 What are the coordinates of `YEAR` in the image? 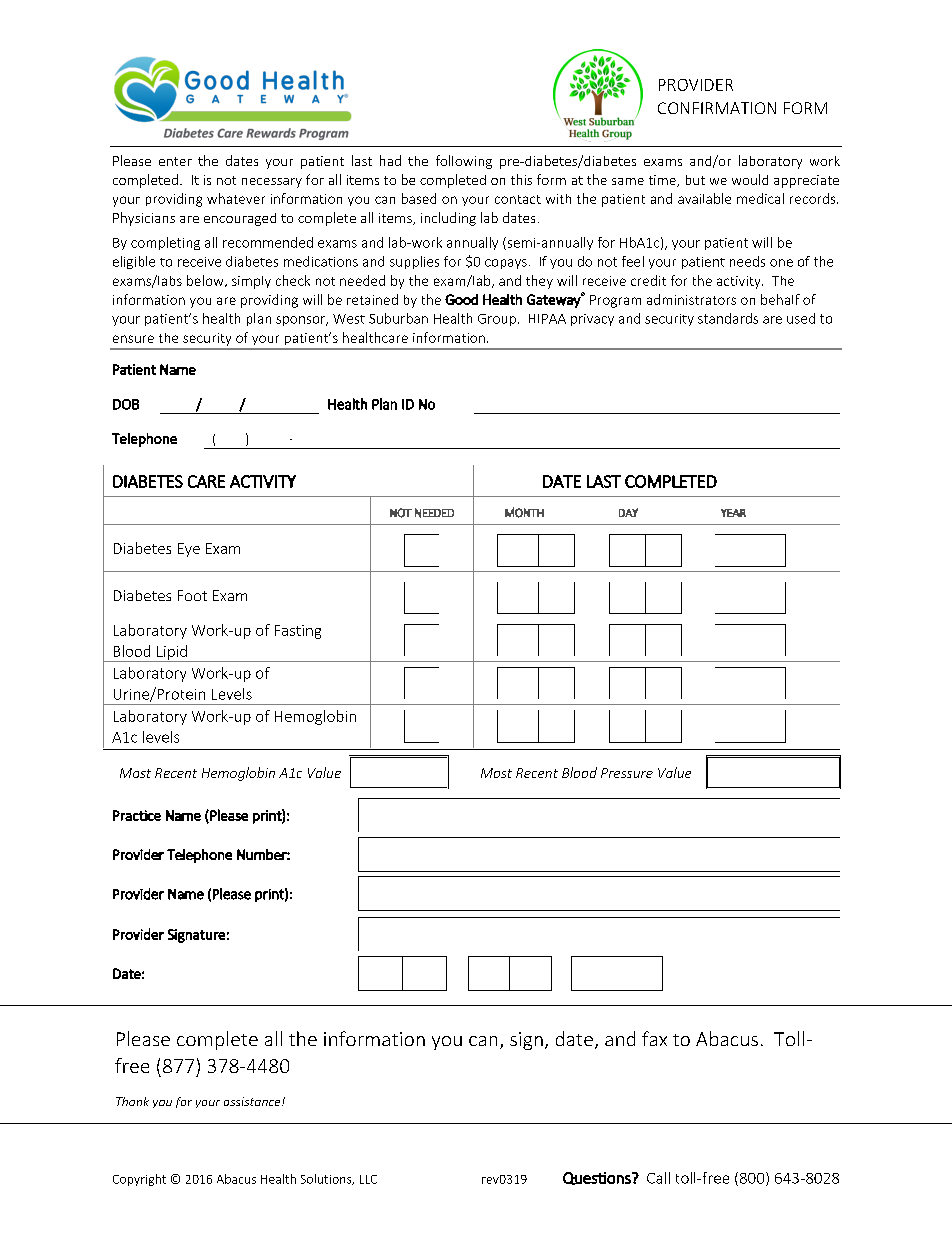 It's located at (733, 513).
